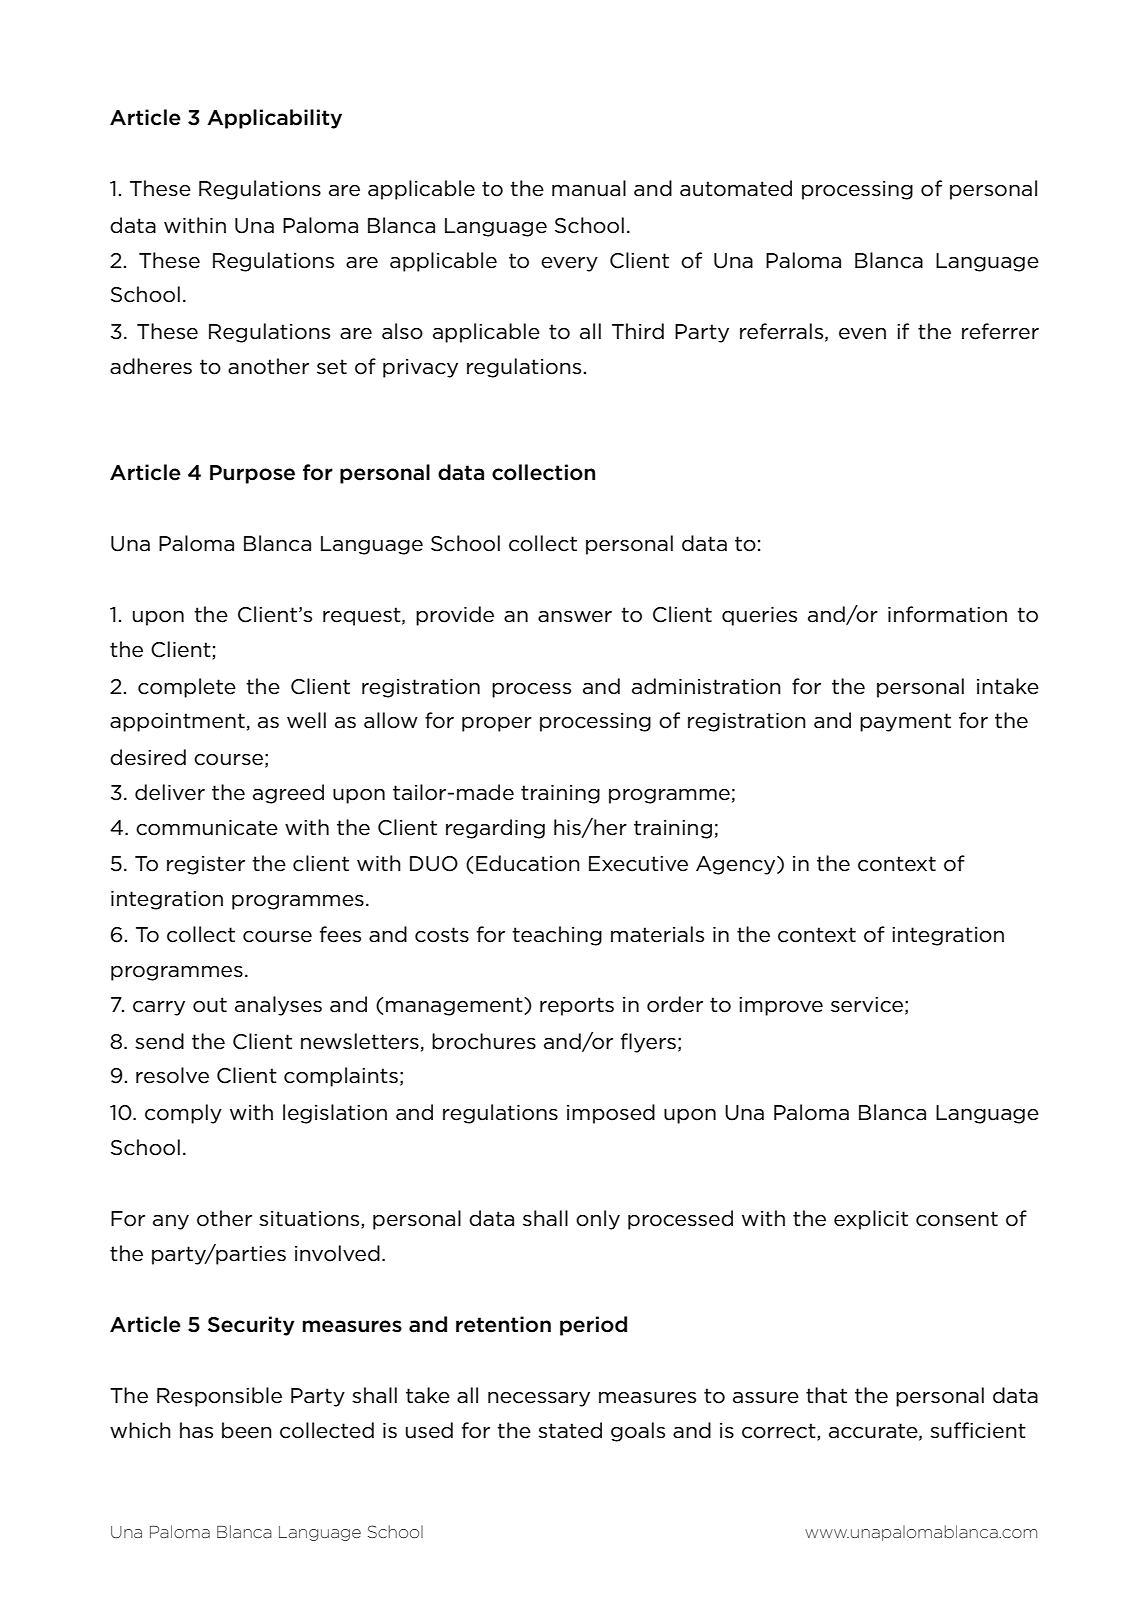 Image resolution: width=1148 pixels, height=1623 pixels. What do you see at coordinates (736, 188) in the image?
I see `automated` at bounding box center [736, 188].
